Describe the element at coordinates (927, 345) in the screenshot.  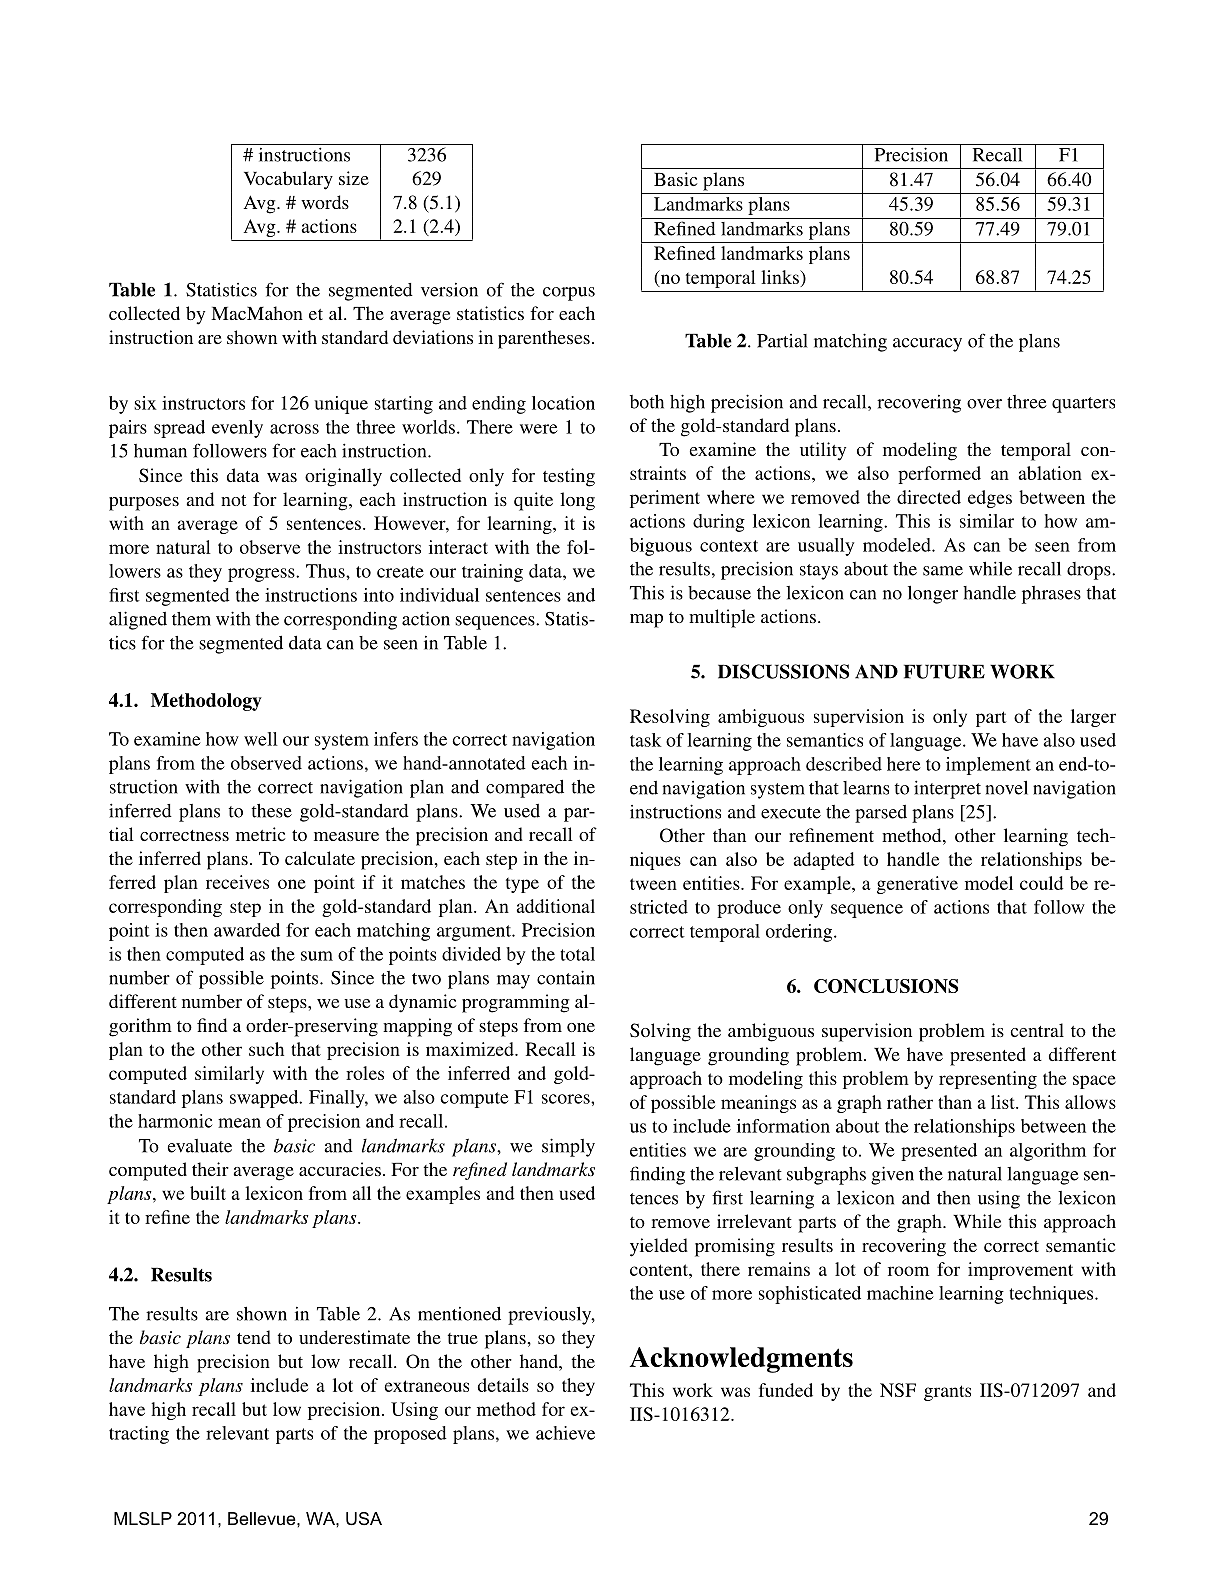
I see `accuracy` at that location.
